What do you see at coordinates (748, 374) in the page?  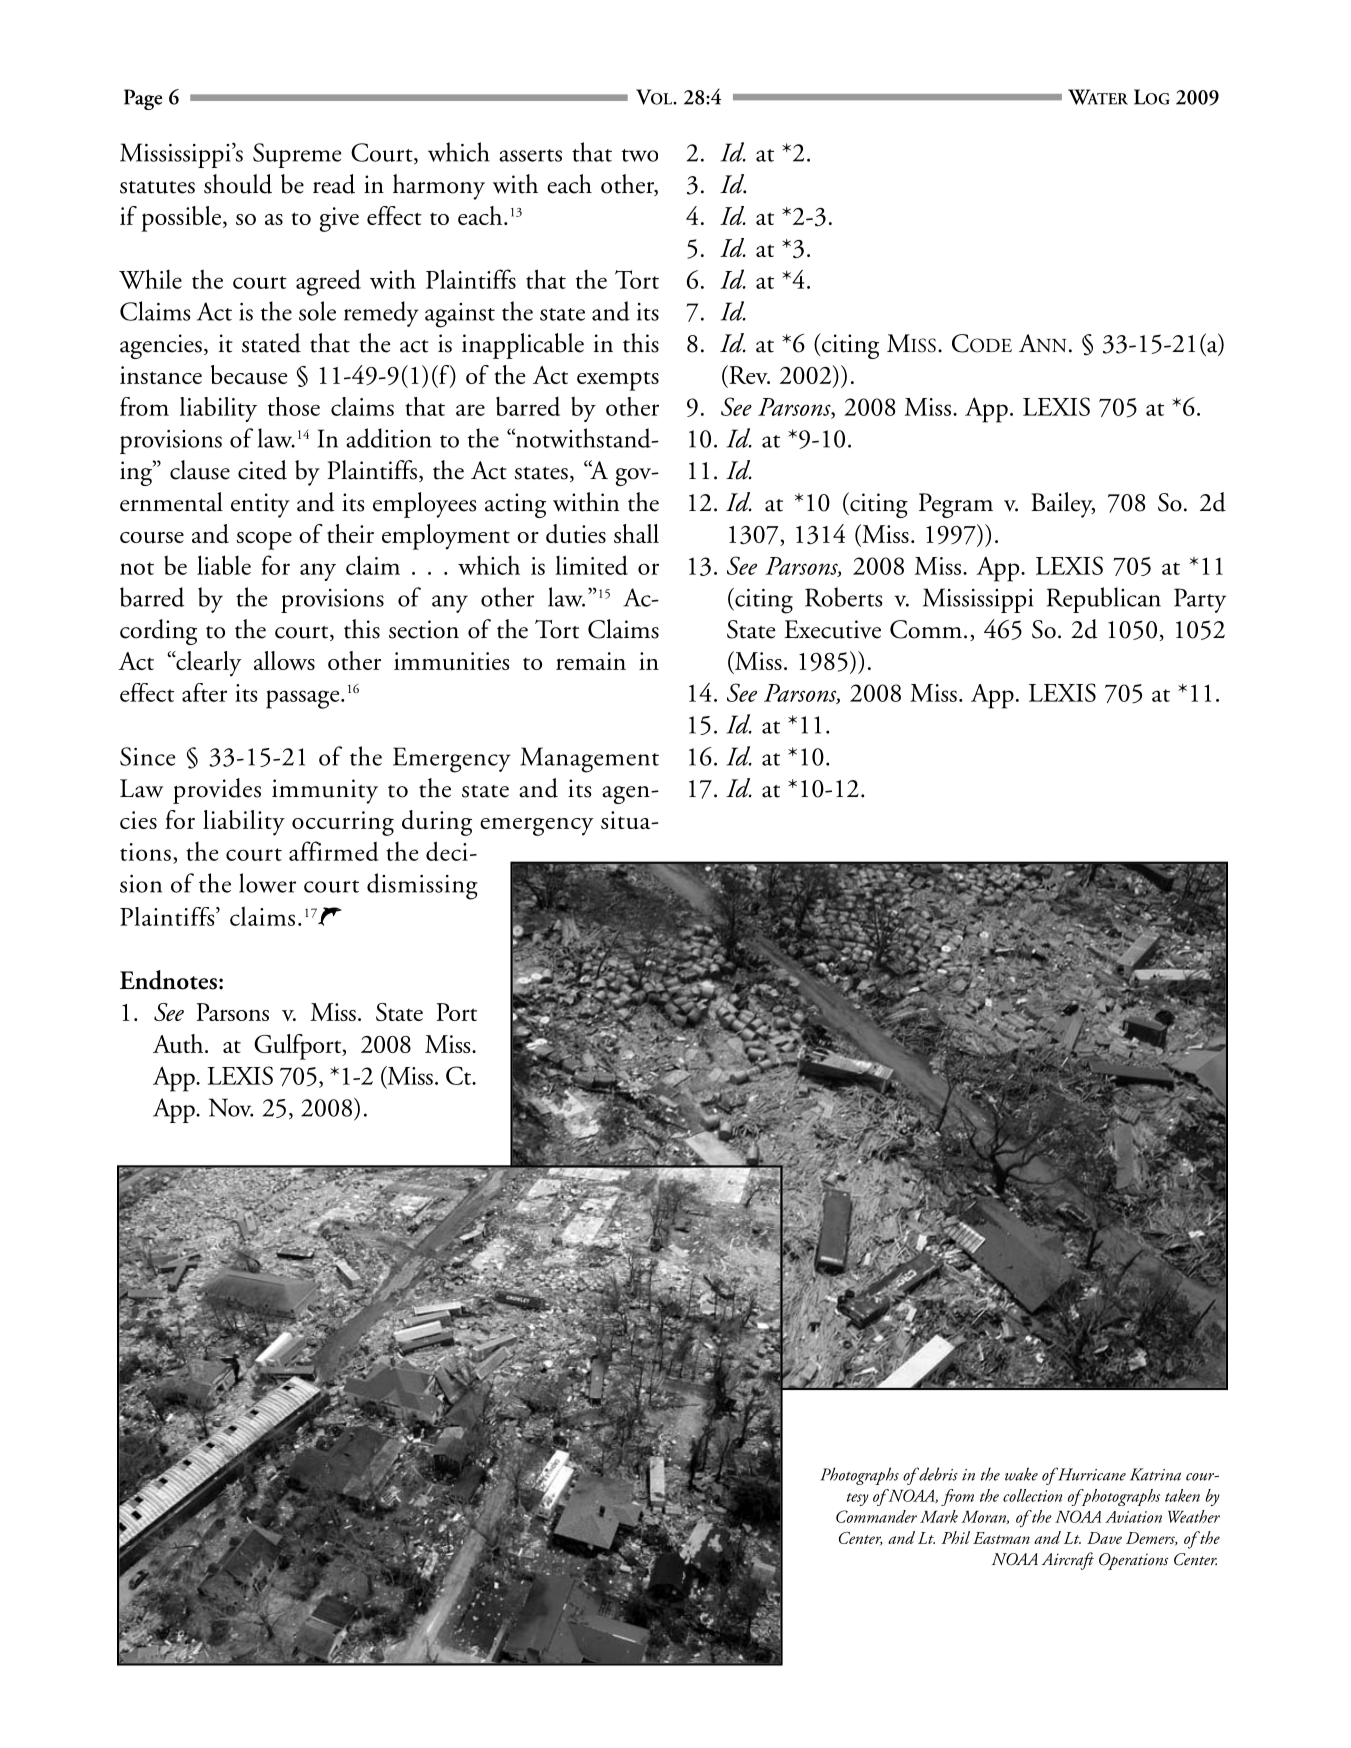 I see `Rev` at bounding box center [748, 374].
